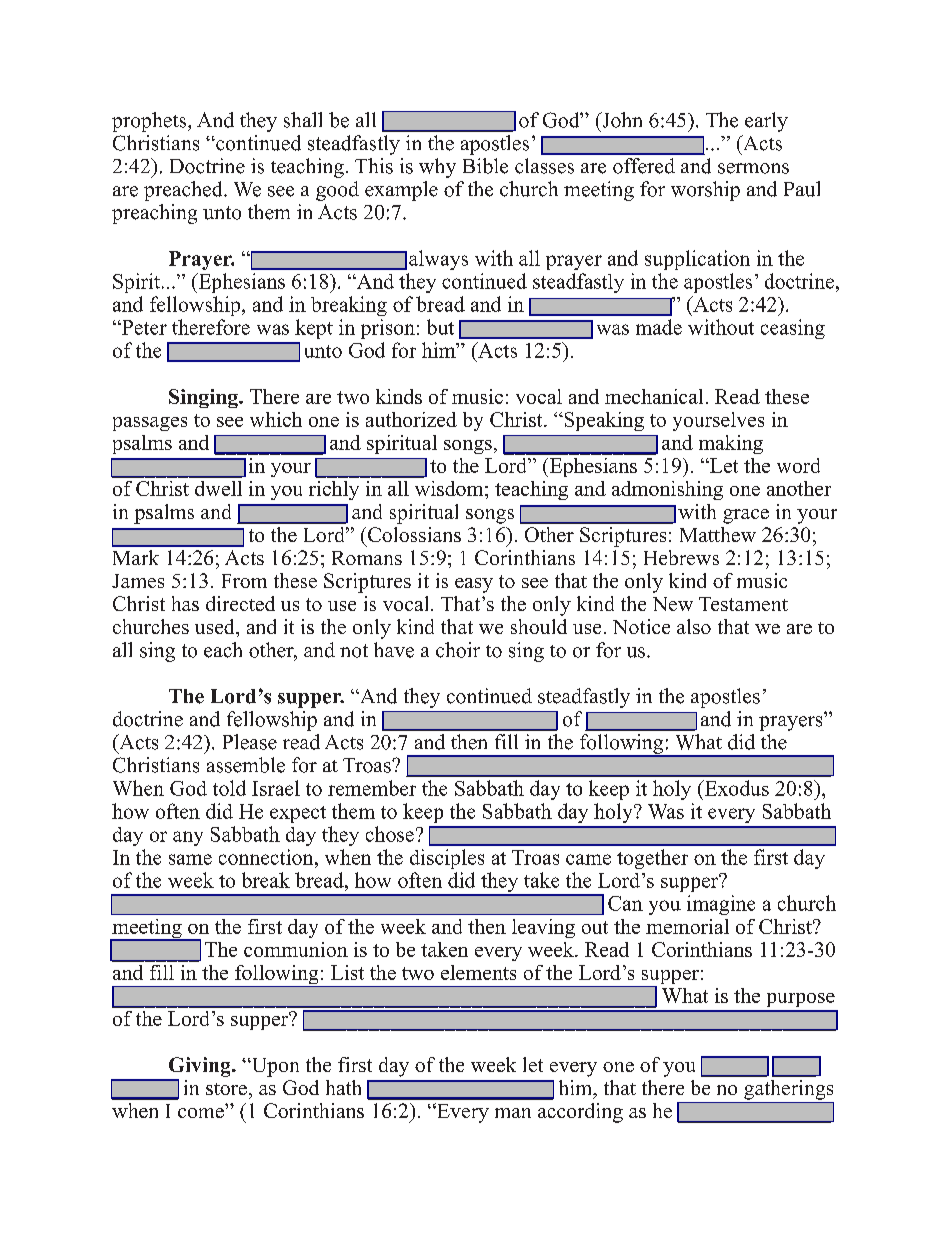 The width and height of the screenshot is (952, 1233). Describe the element at coordinates (753, 168) in the screenshot. I see `sermons` at that location.
